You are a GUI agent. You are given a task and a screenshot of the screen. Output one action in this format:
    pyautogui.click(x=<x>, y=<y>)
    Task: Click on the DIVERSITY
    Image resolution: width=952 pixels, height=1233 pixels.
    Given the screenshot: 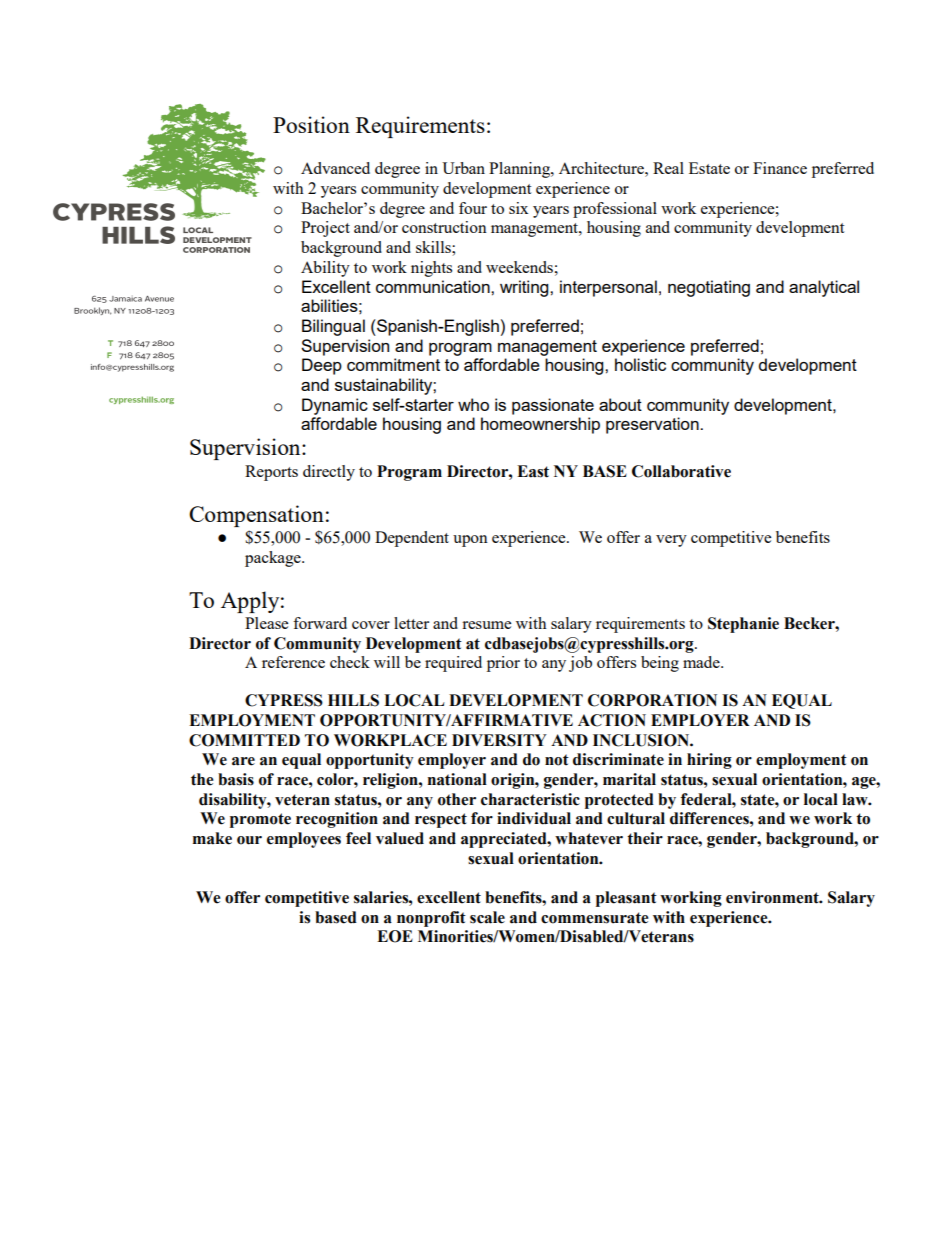 What is the action you would take?
    pyautogui.click(x=499, y=740)
